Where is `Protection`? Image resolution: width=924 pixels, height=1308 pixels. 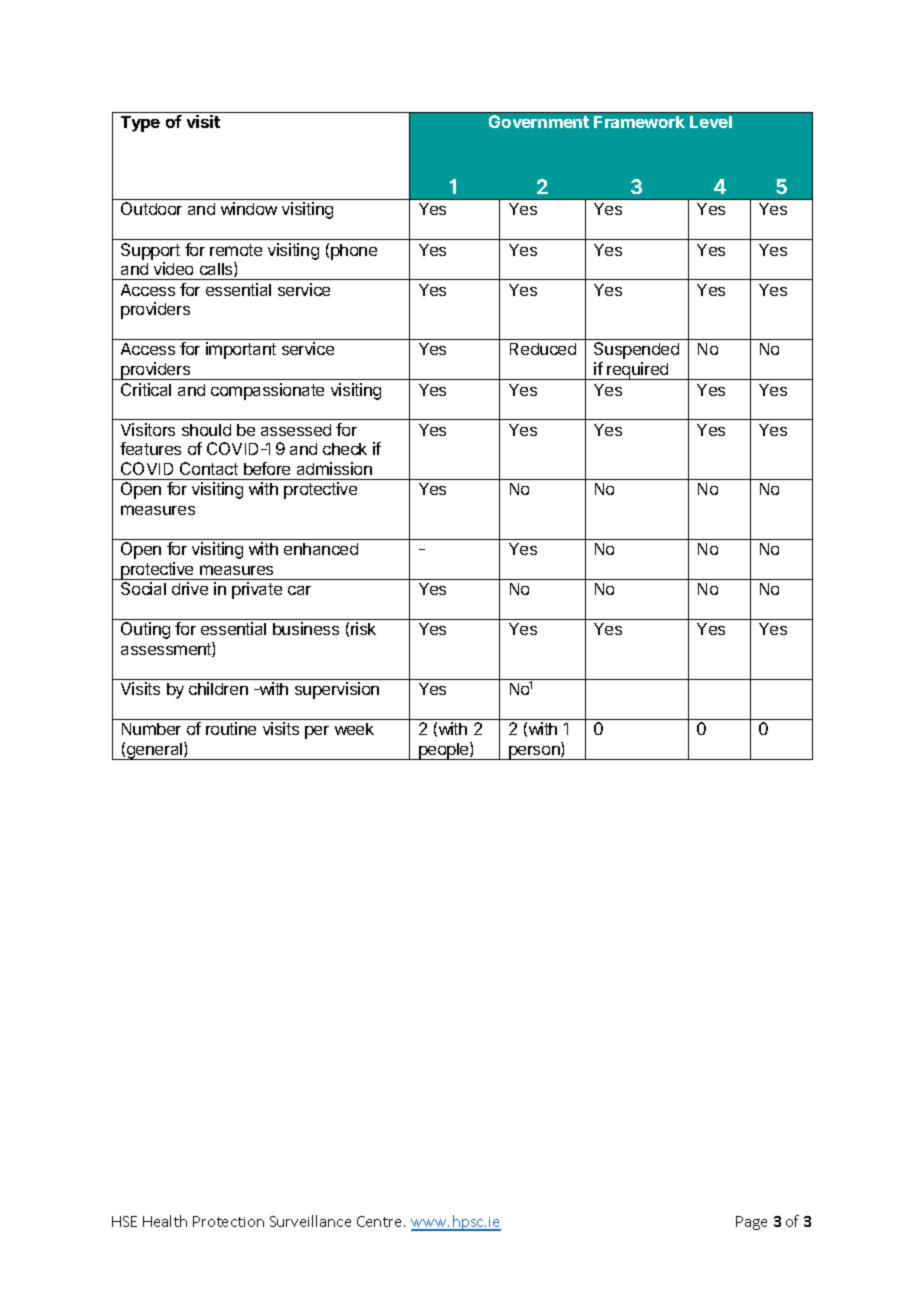
Protection is located at coordinates (228, 1221).
